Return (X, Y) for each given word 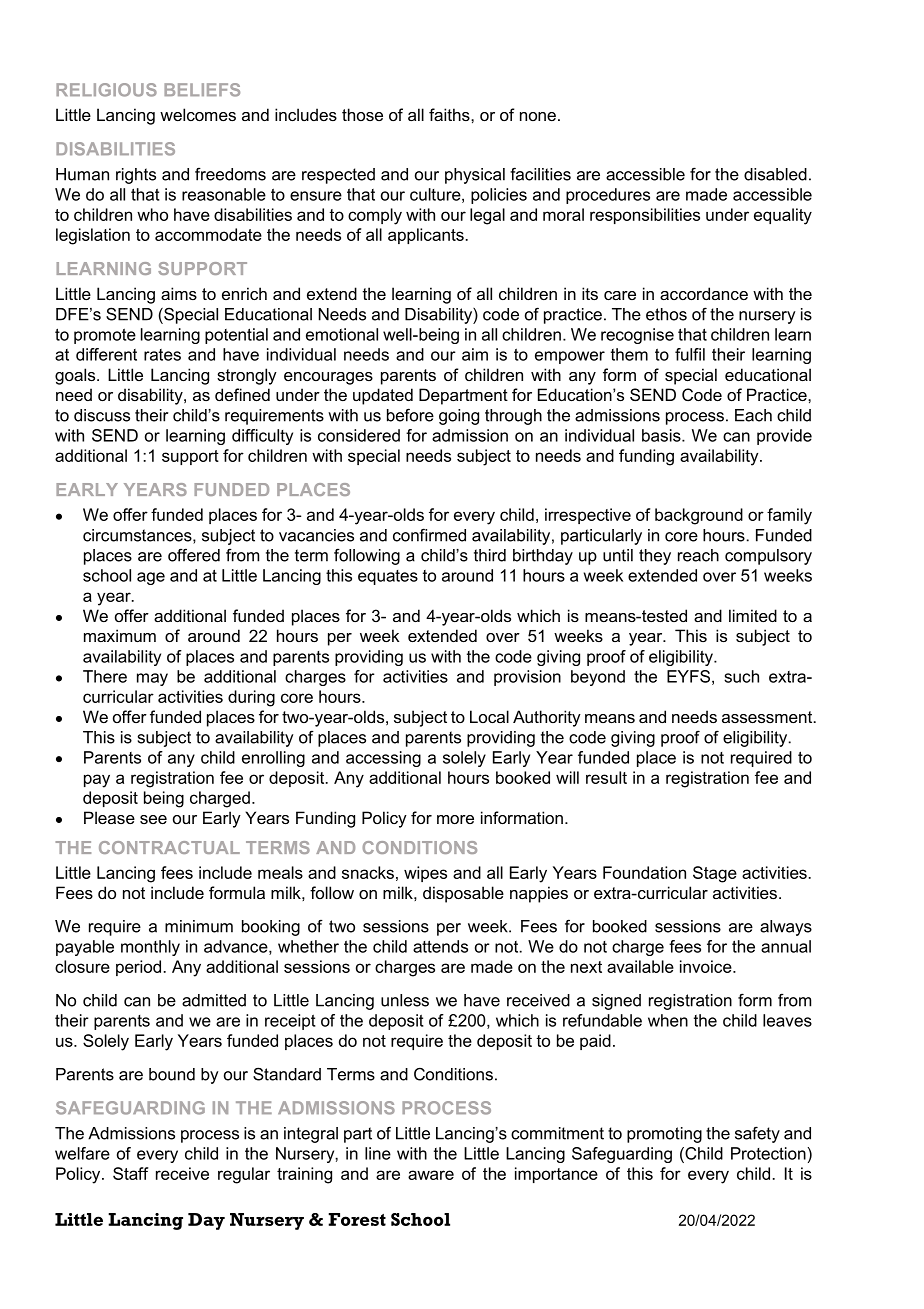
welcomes (198, 114)
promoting (664, 1135)
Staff (130, 1173)
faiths (450, 114)
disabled (775, 174)
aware (431, 1175)
